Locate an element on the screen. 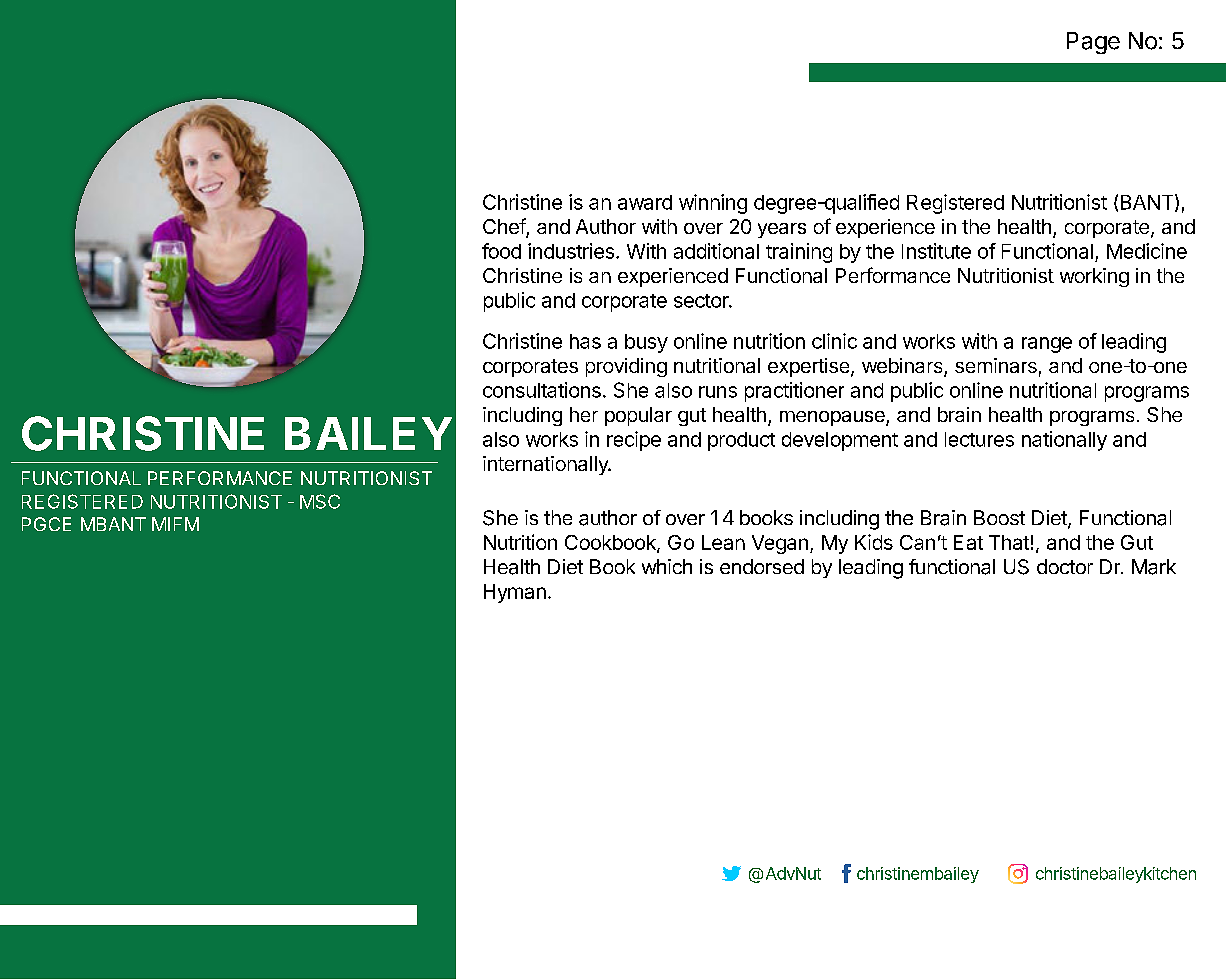 The width and height of the screenshot is (1226, 980). Page is located at coordinates (1093, 43).
